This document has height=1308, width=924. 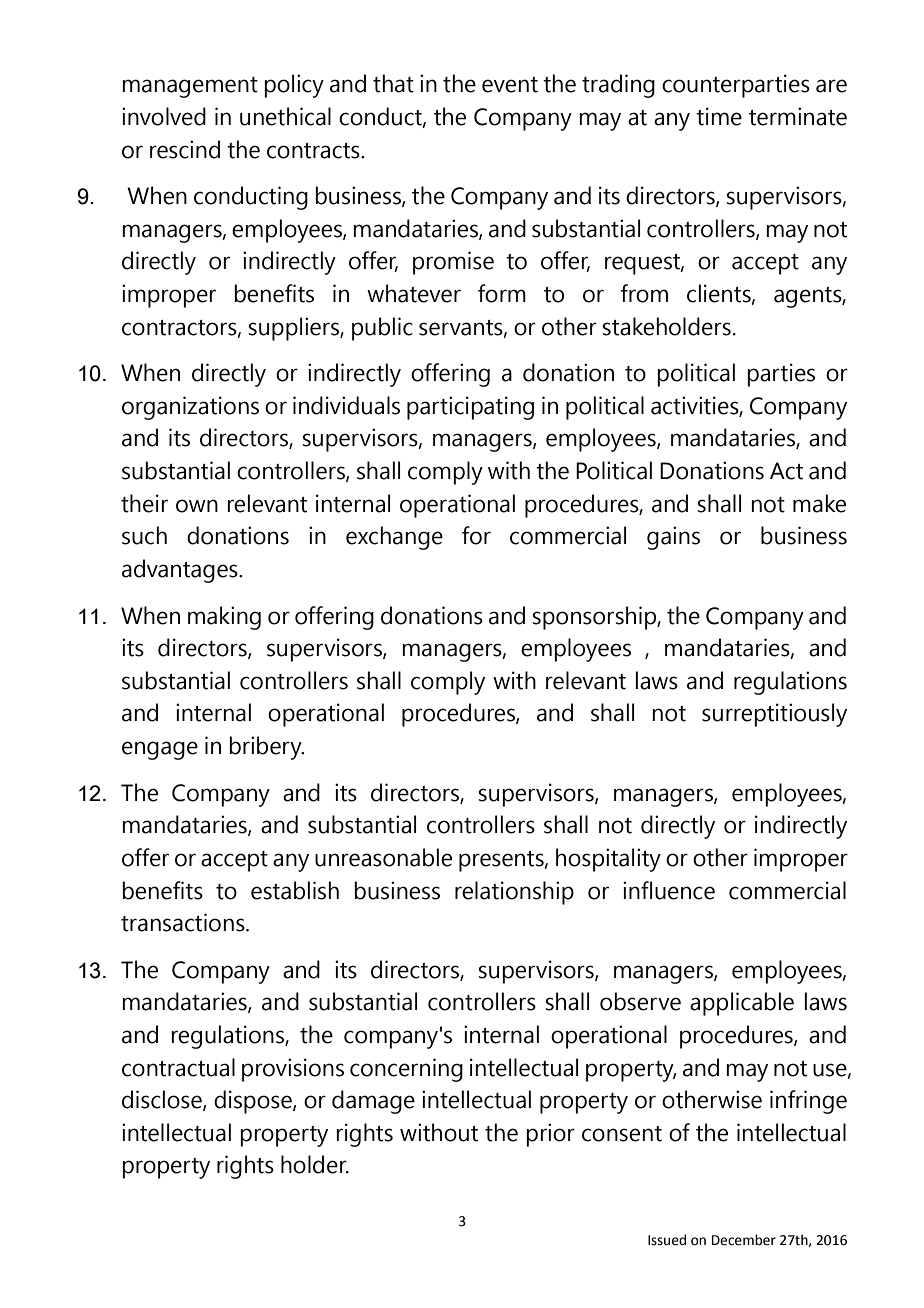 What do you see at coordinates (254, 1102) in the document?
I see `dispose` at bounding box center [254, 1102].
